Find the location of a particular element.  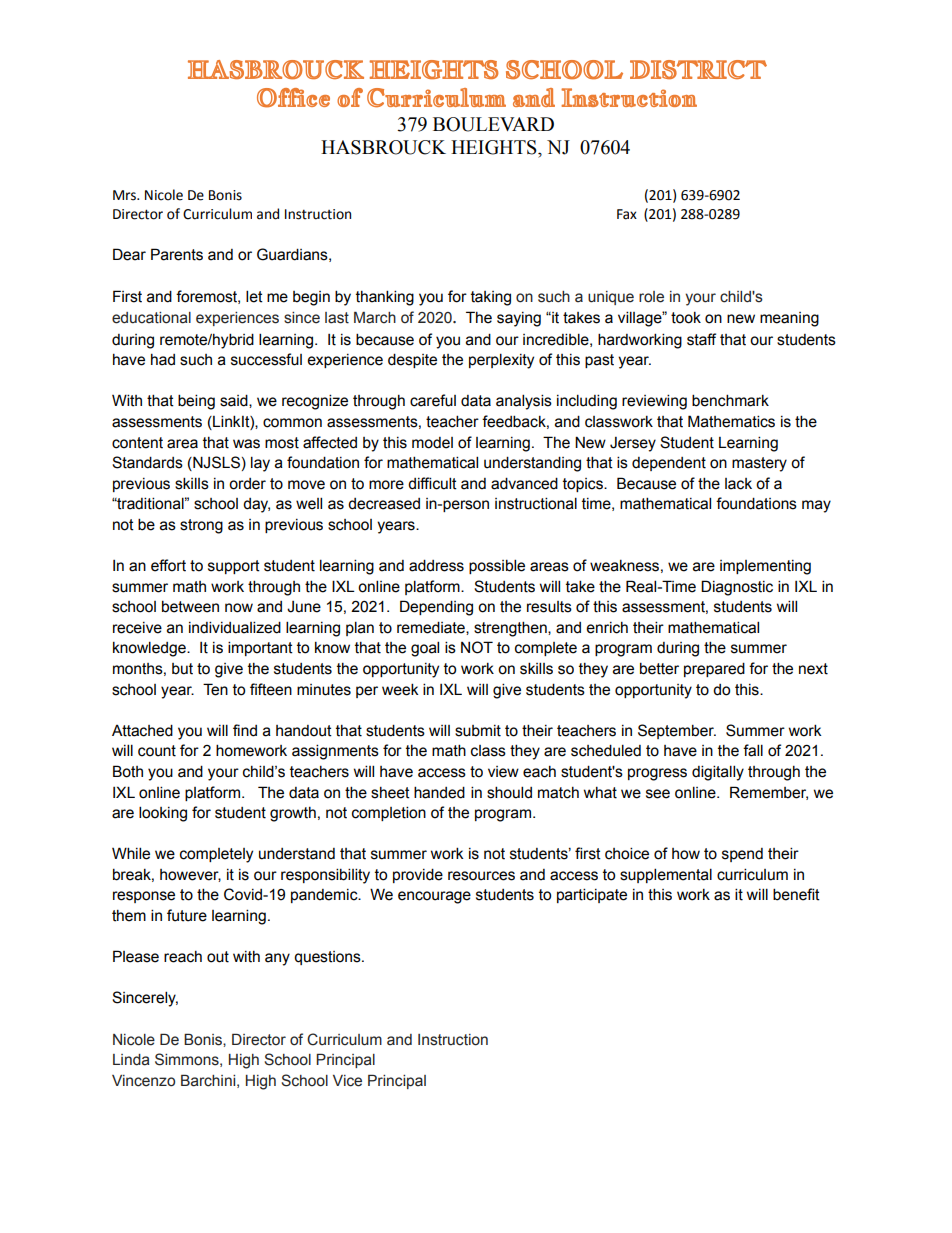

possible is located at coordinates (497, 566).
